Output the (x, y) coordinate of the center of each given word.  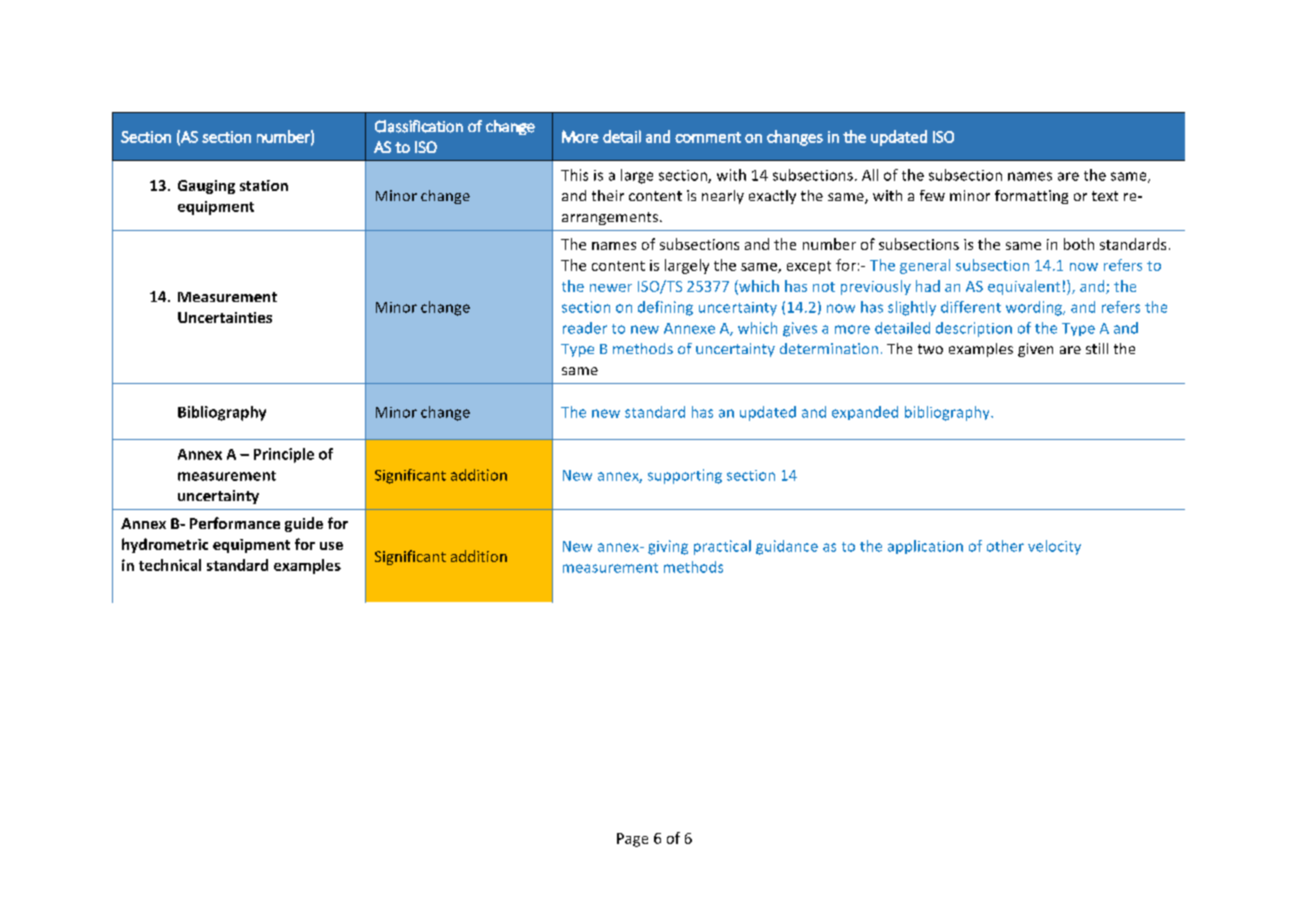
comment (708, 137)
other (1005, 546)
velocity (1054, 547)
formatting (1031, 197)
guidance (787, 547)
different (971, 307)
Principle (284, 455)
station (264, 185)
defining (665, 308)
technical (170, 565)
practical (722, 547)
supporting (685, 476)
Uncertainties (225, 317)
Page (632, 840)
